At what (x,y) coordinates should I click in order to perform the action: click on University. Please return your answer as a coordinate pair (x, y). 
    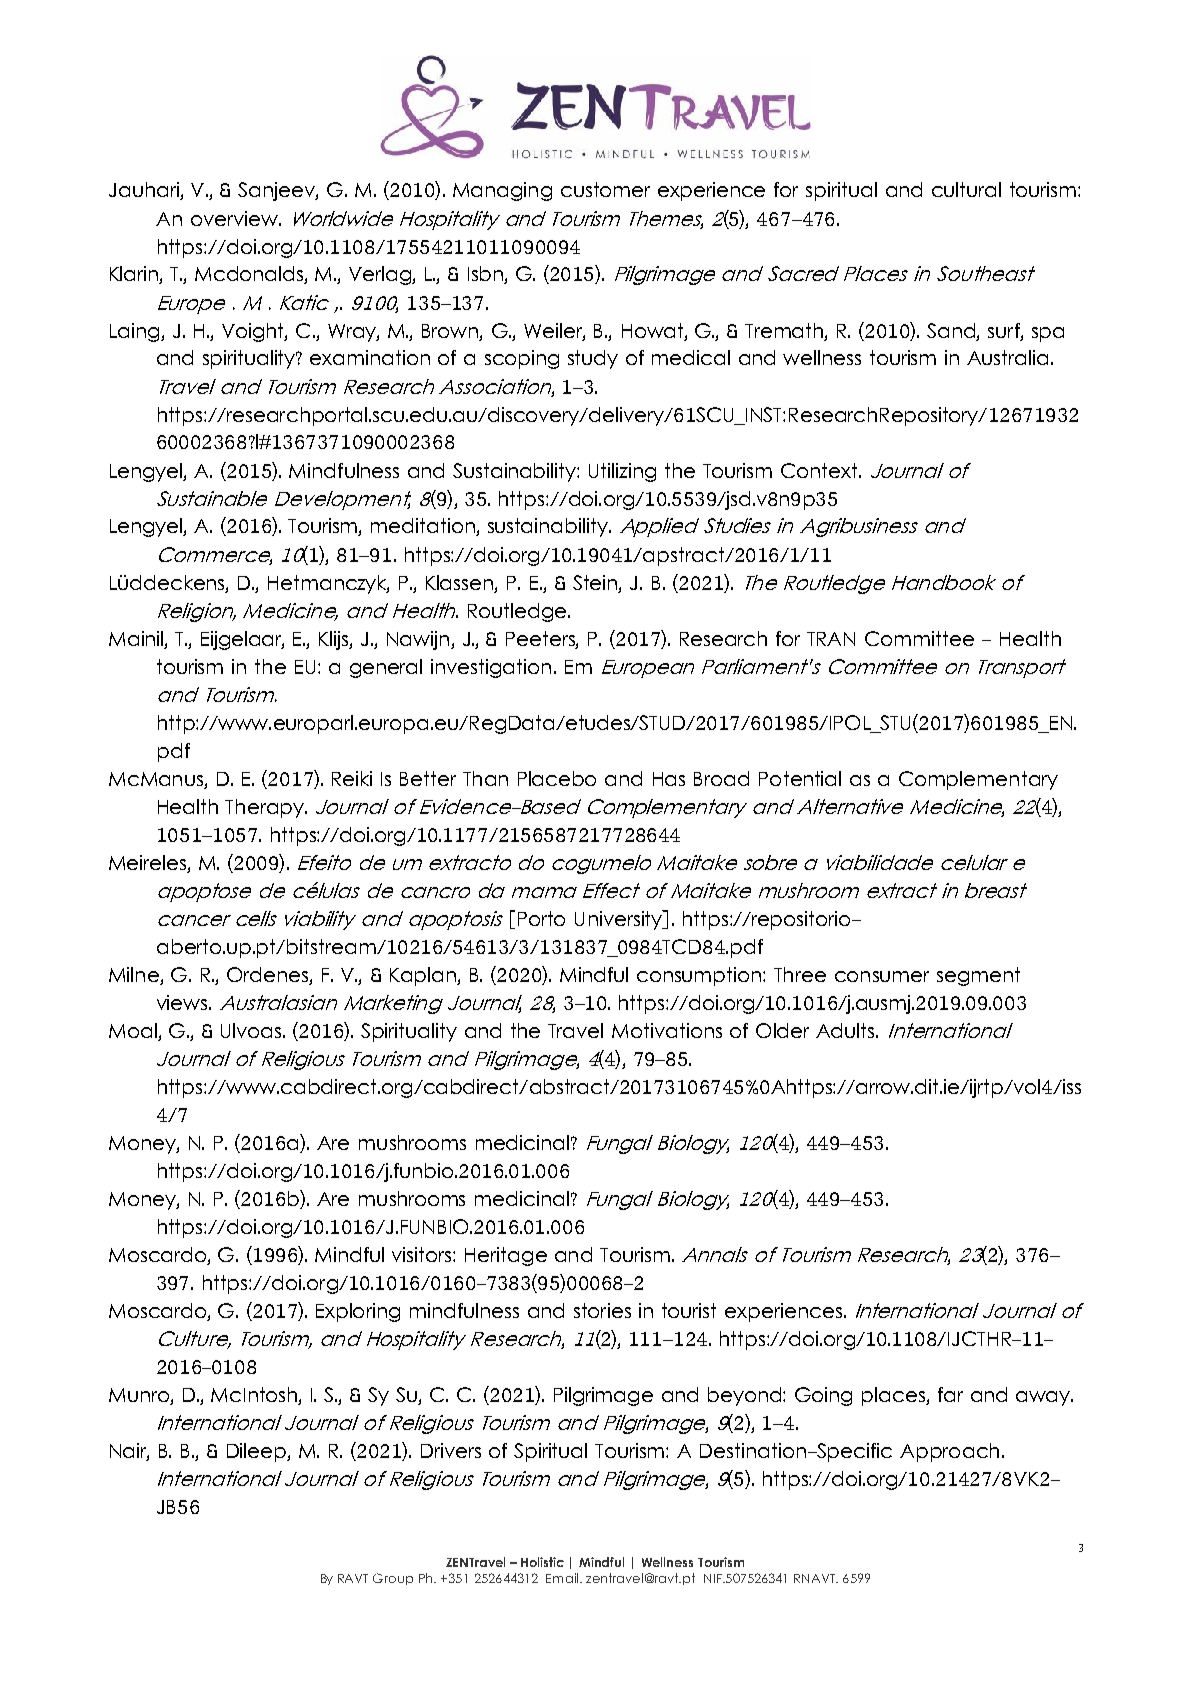
    Looking at the image, I should click on (619, 920).
